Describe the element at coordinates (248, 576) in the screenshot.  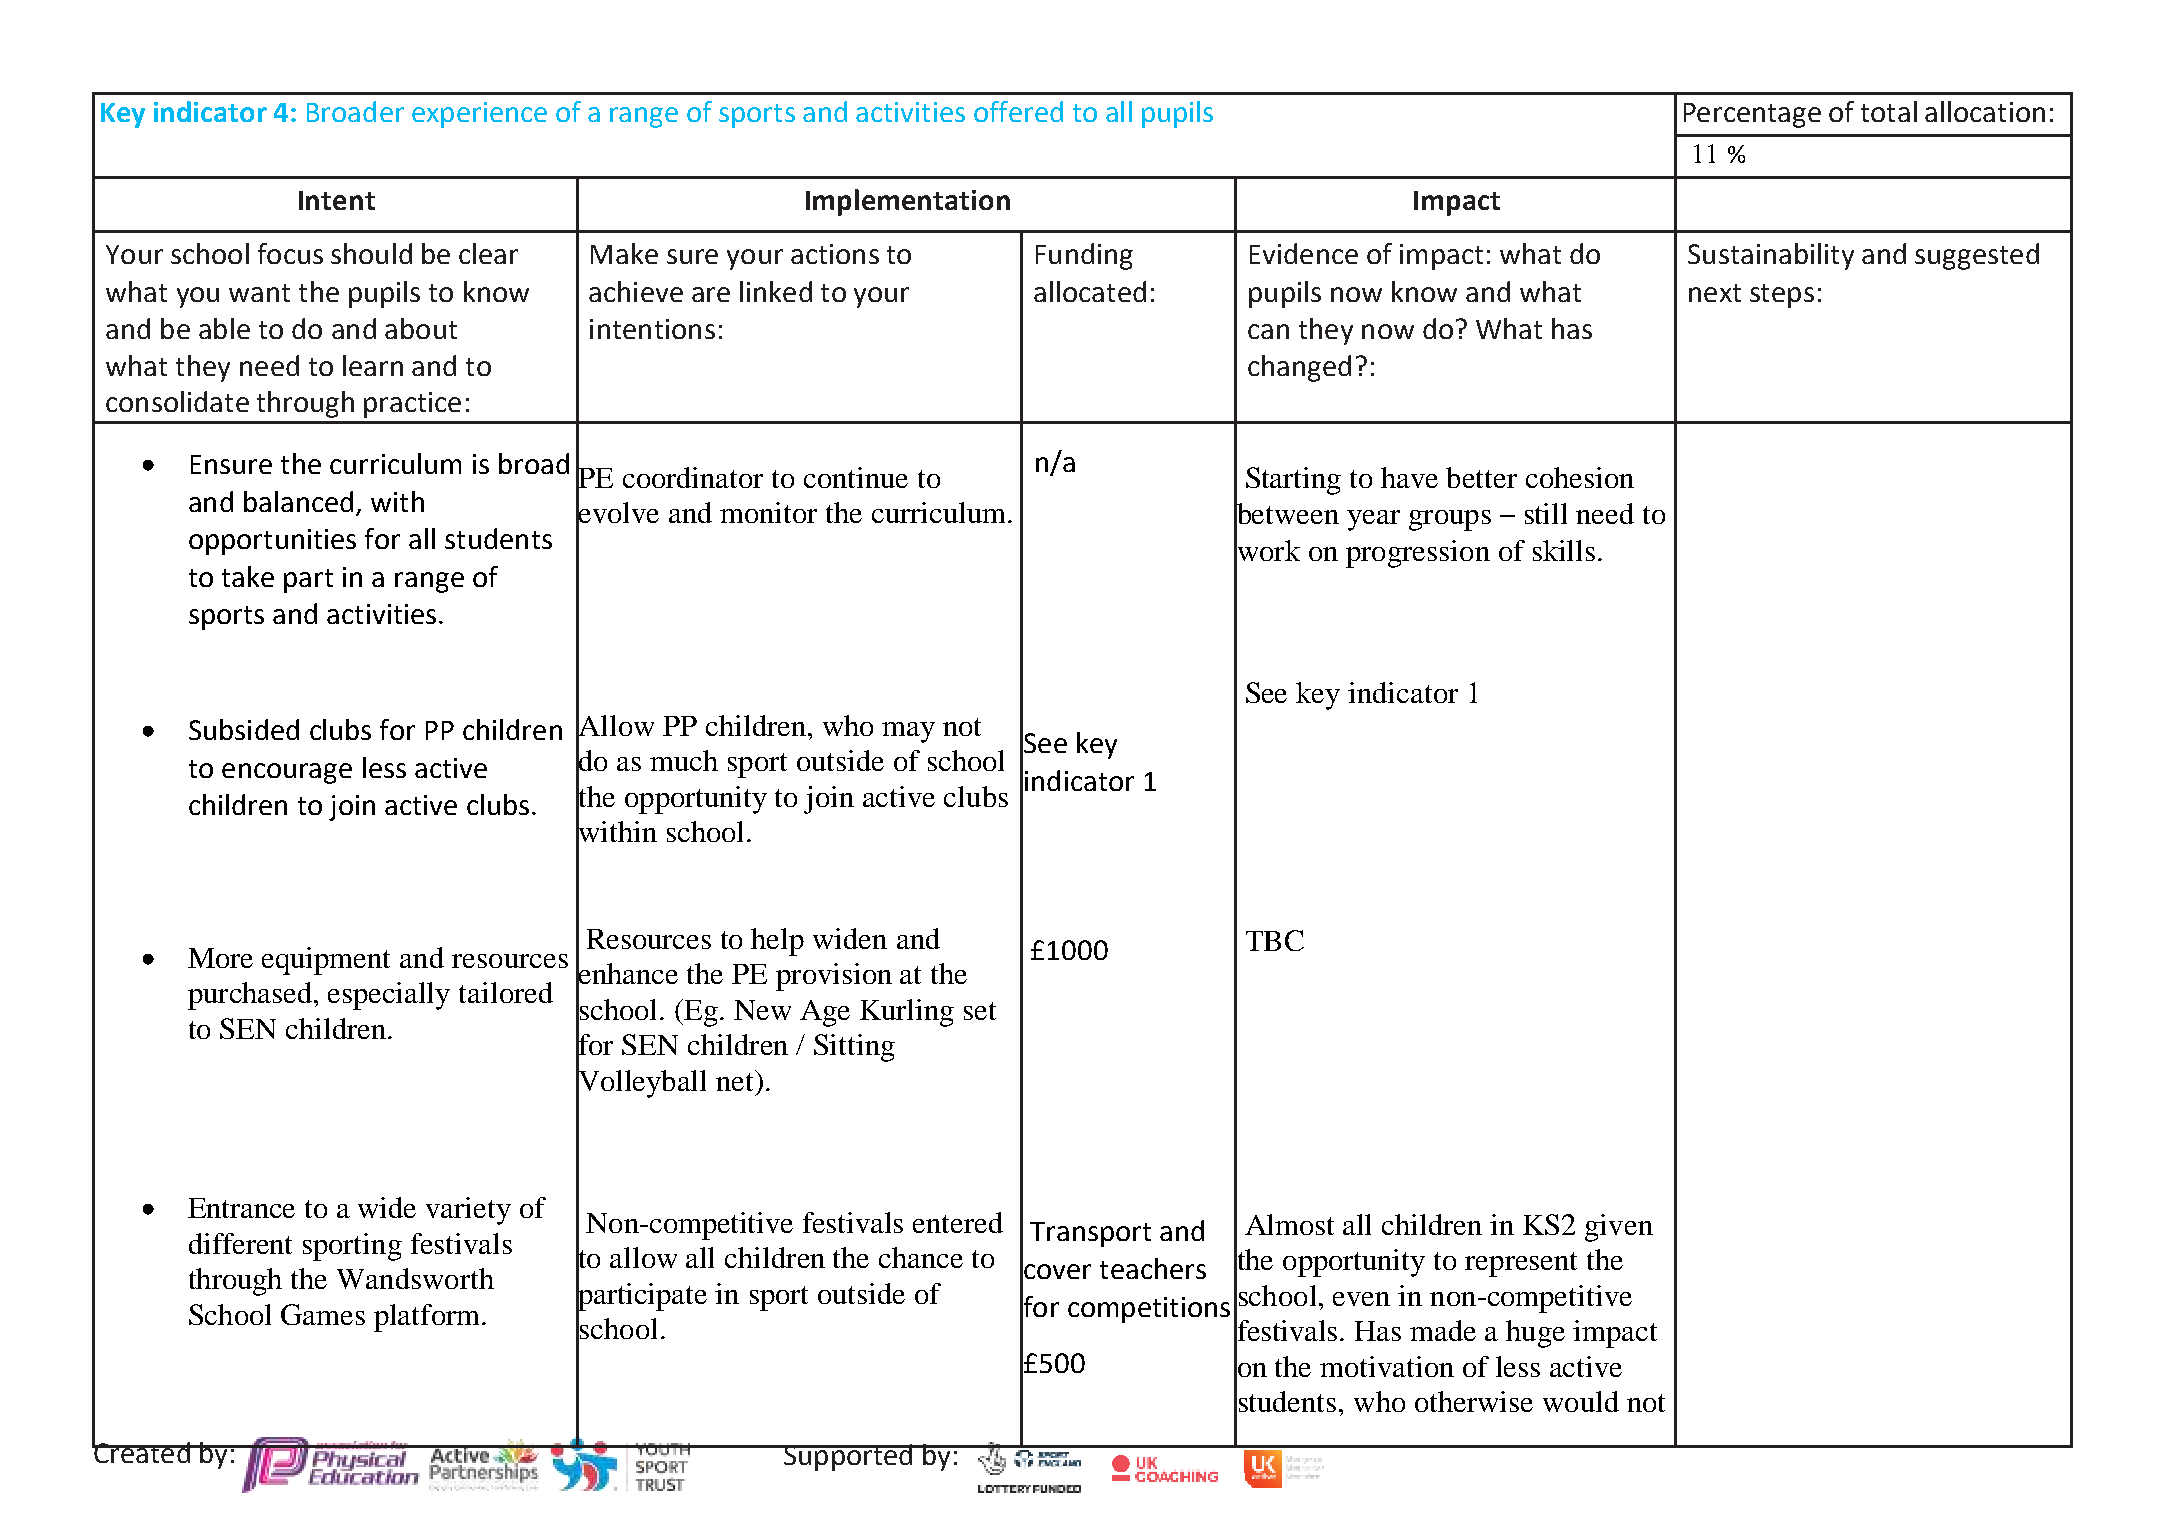
I see `take` at that location.
